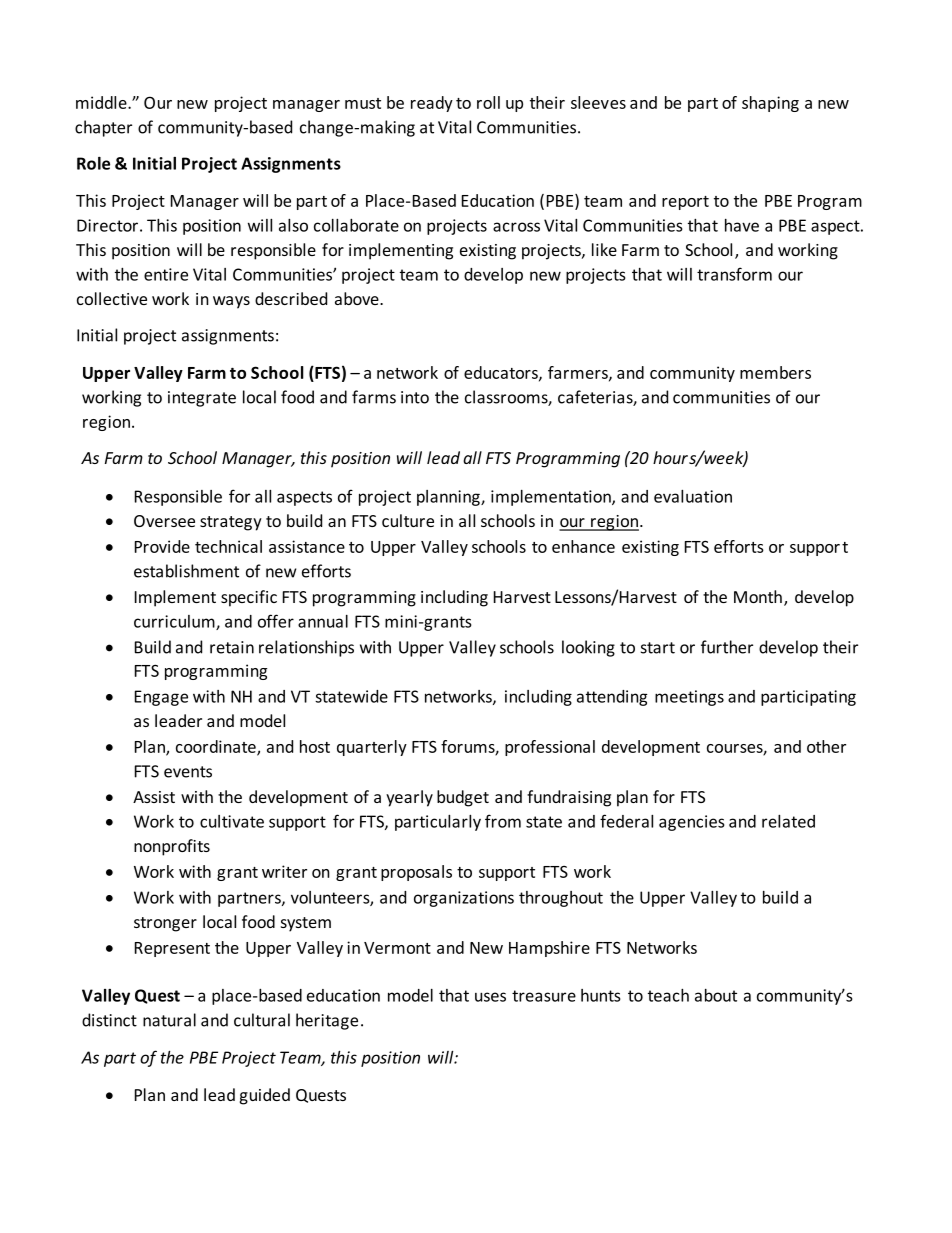 The width and height of the screenshot is (952, 1233). I want to click on culture, so click(408, 520).
